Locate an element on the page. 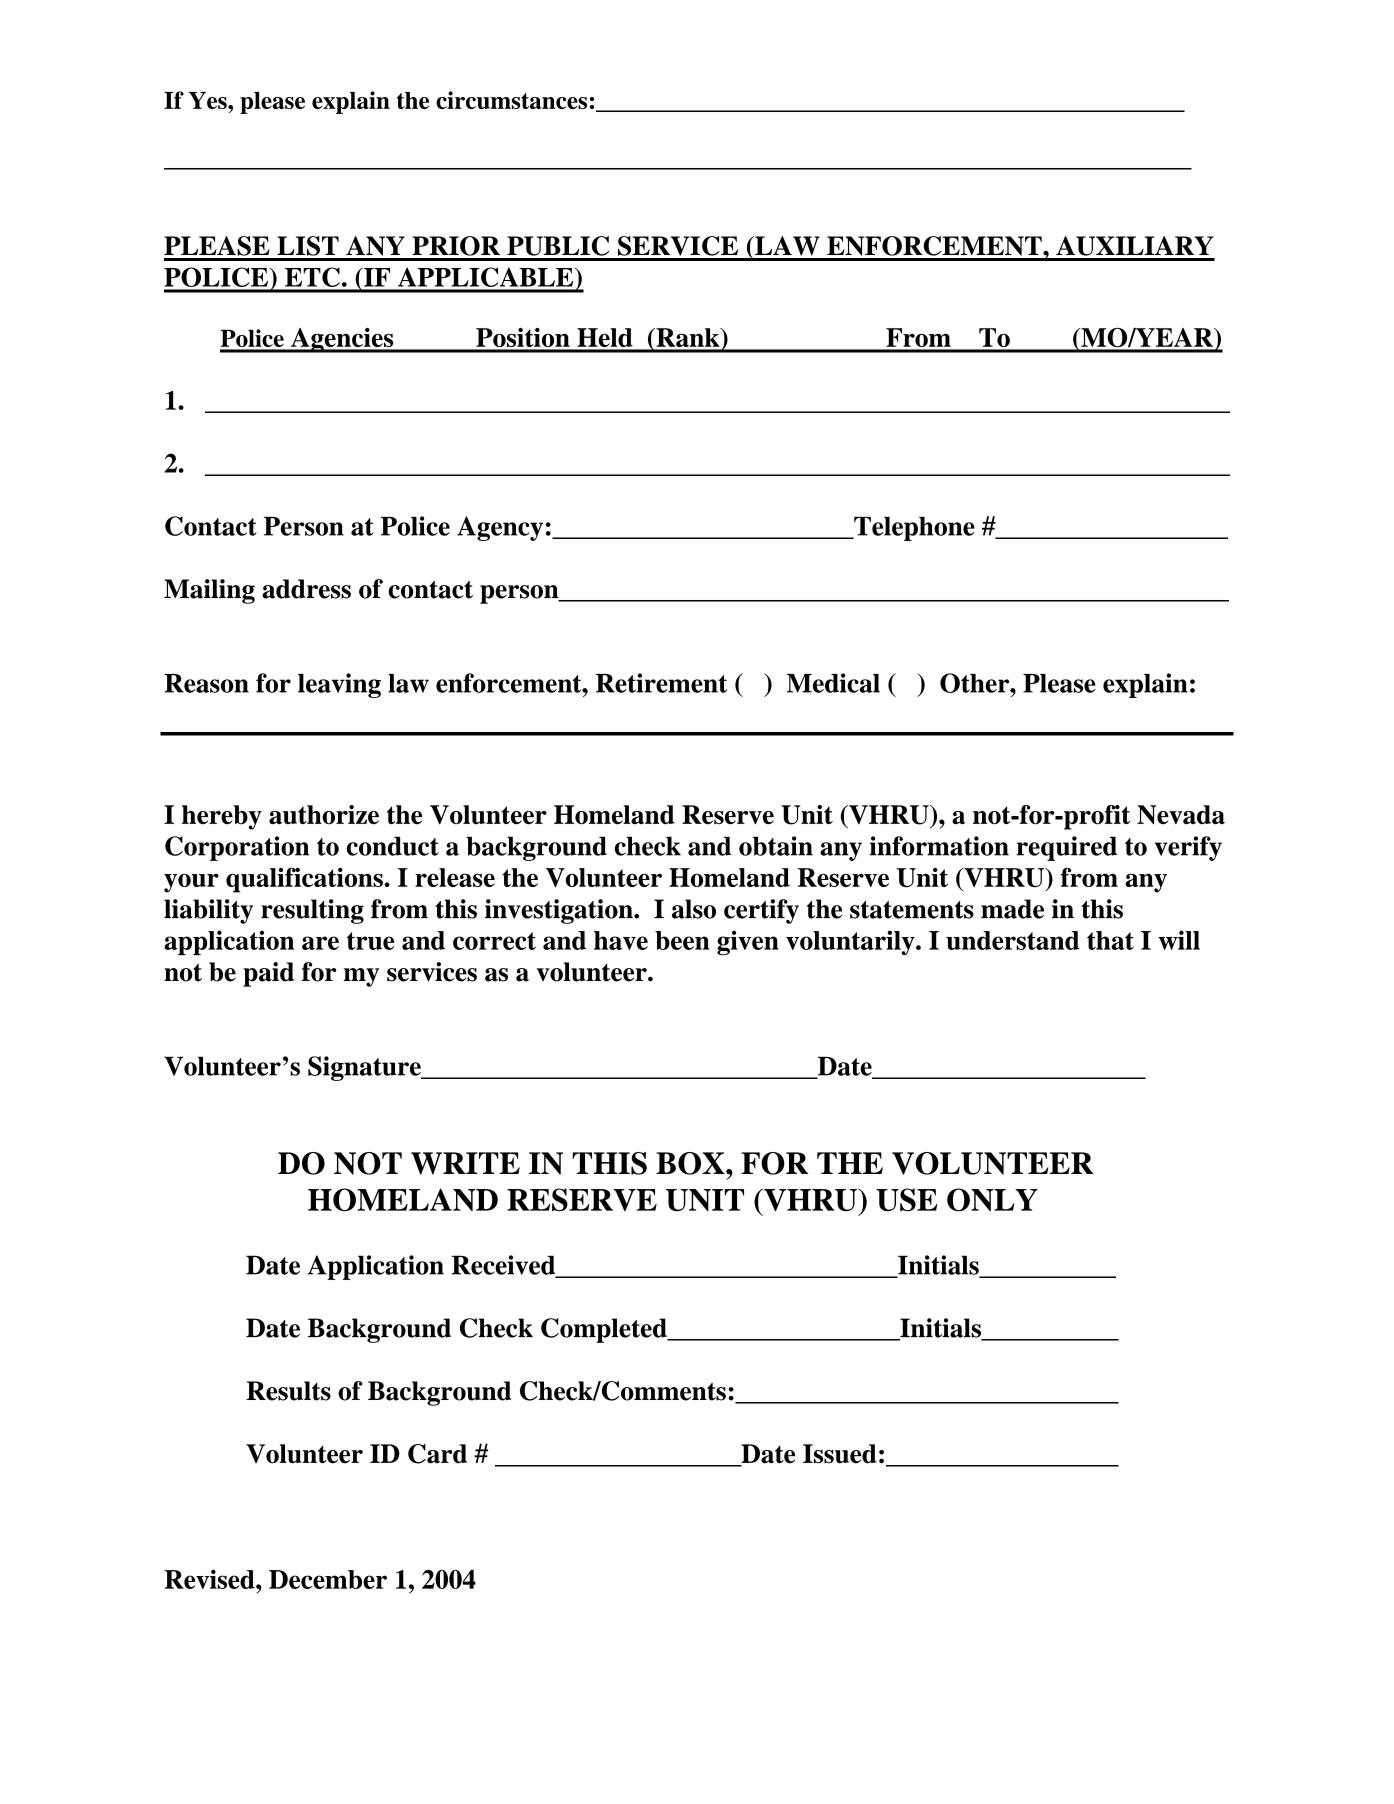  ONLY is located at coordinates (992, 1200).
